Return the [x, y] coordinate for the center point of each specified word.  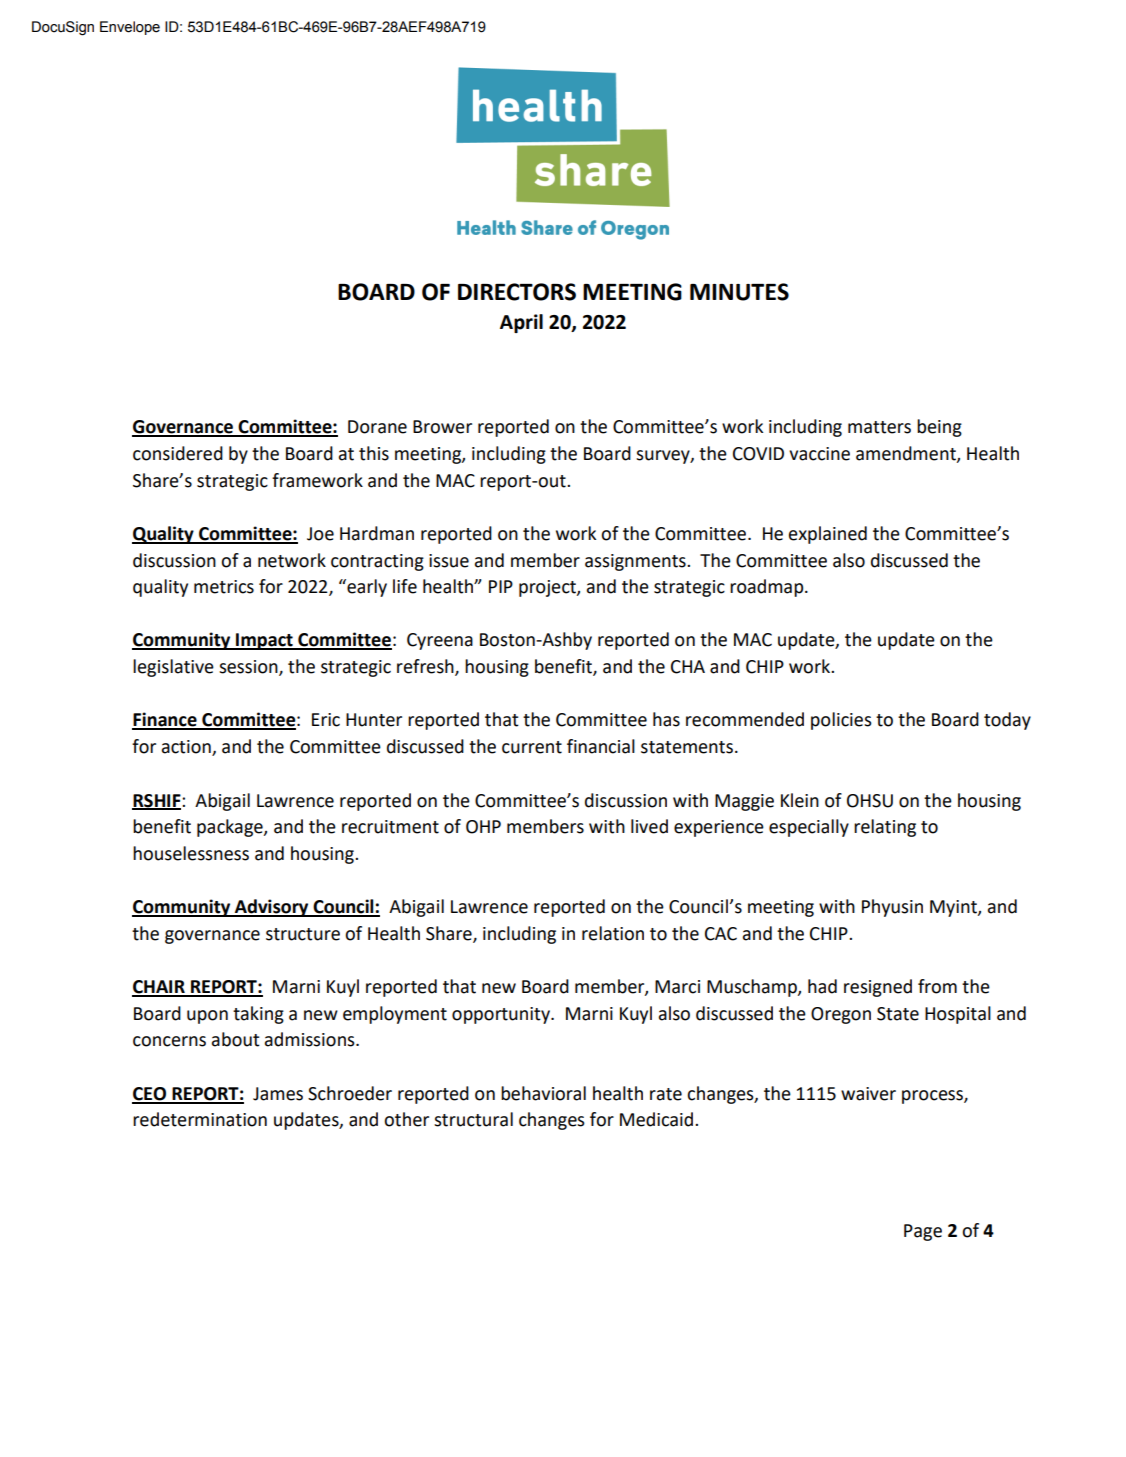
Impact [264, 641]
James [278, 1094]
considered [178, 453]
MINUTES [739, 292]
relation [613, 933]
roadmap [768, 588]
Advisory [272, 908]
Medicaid [658, 1119]
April [521, 323]
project [548, 588]
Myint [954, 908]
